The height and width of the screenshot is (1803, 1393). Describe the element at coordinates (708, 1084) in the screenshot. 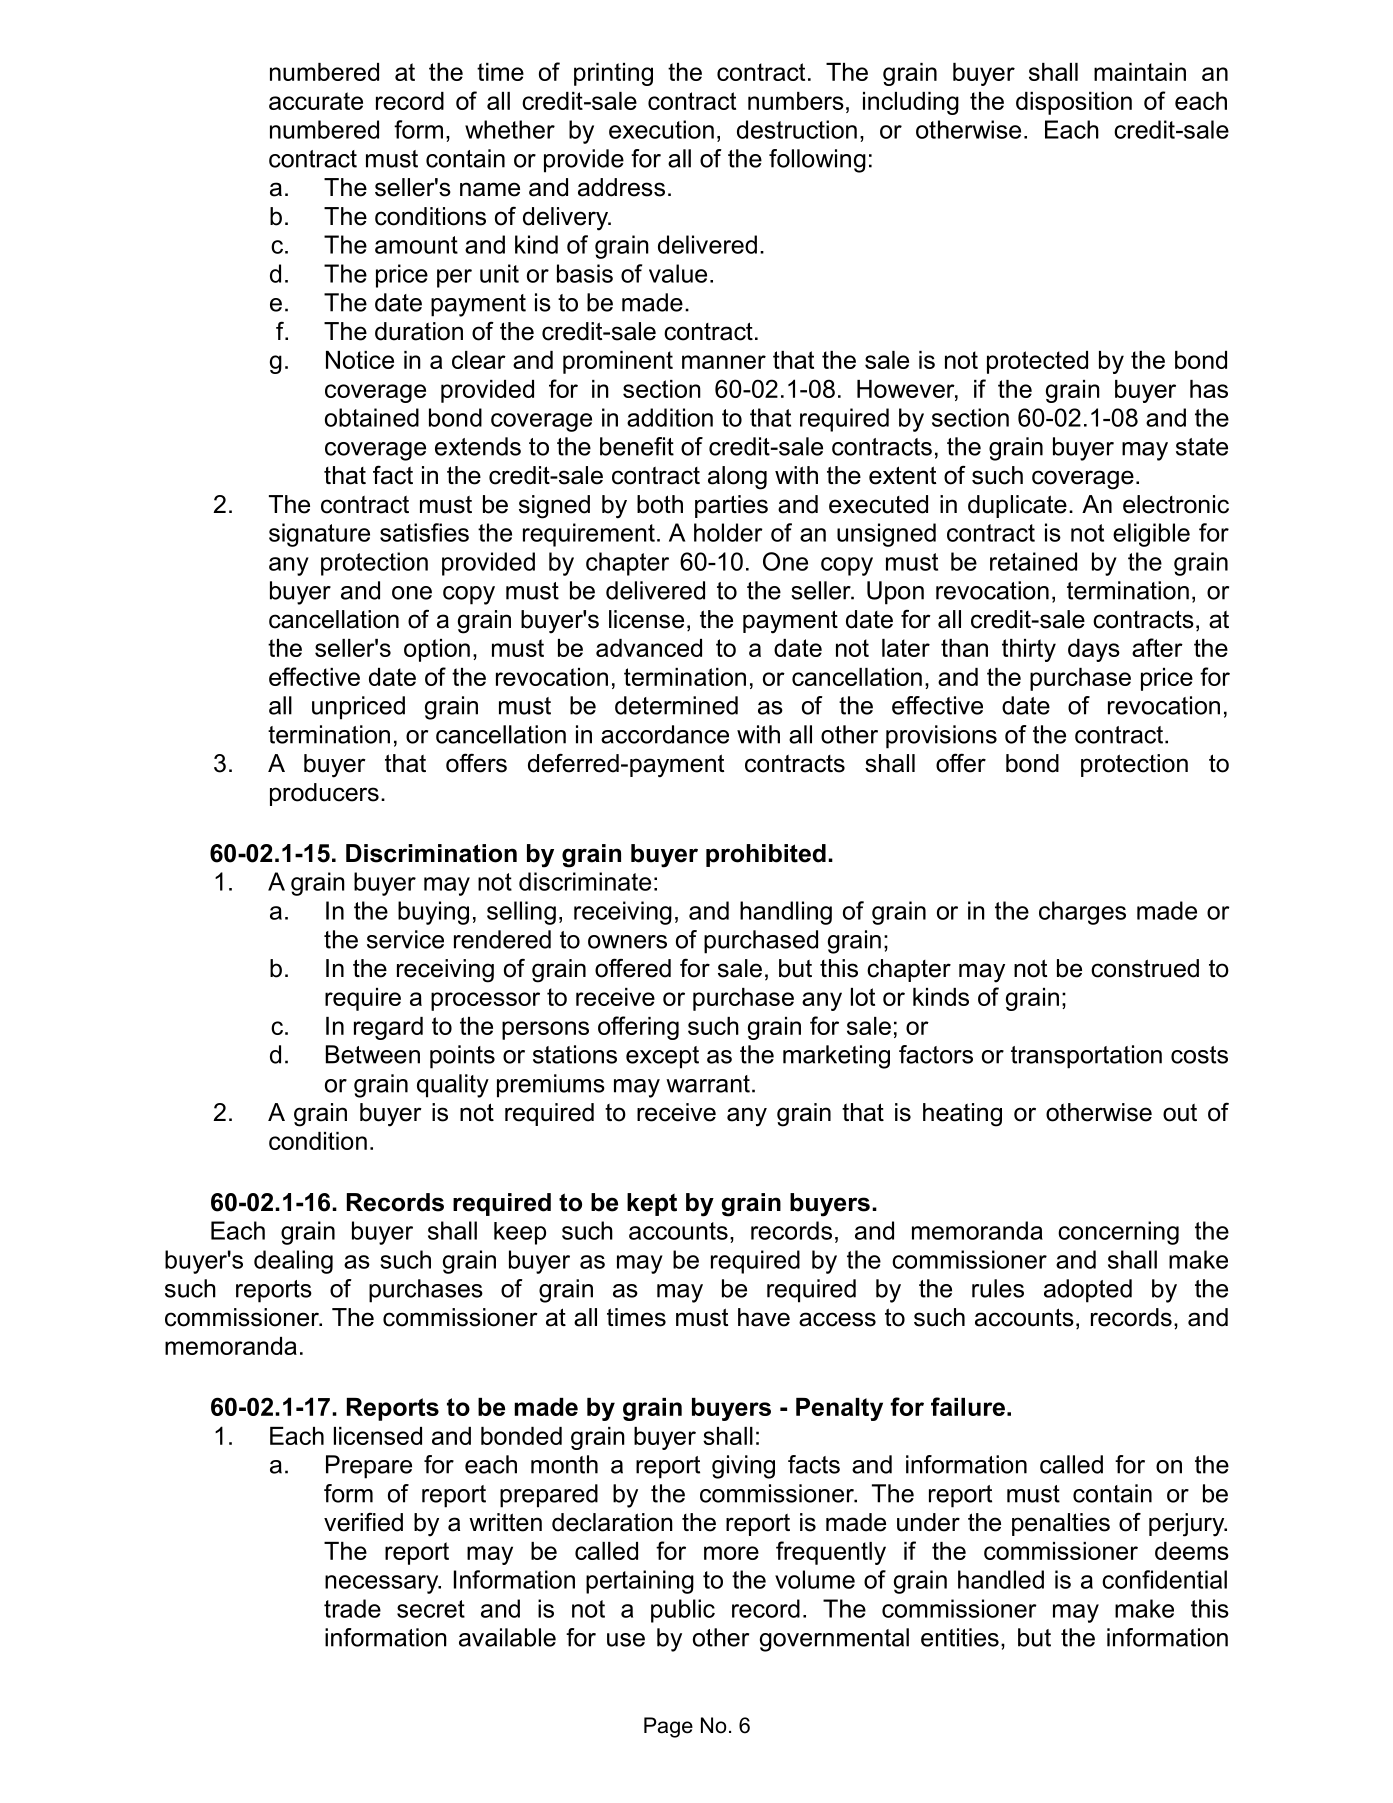

I see `warrant` at that location.
